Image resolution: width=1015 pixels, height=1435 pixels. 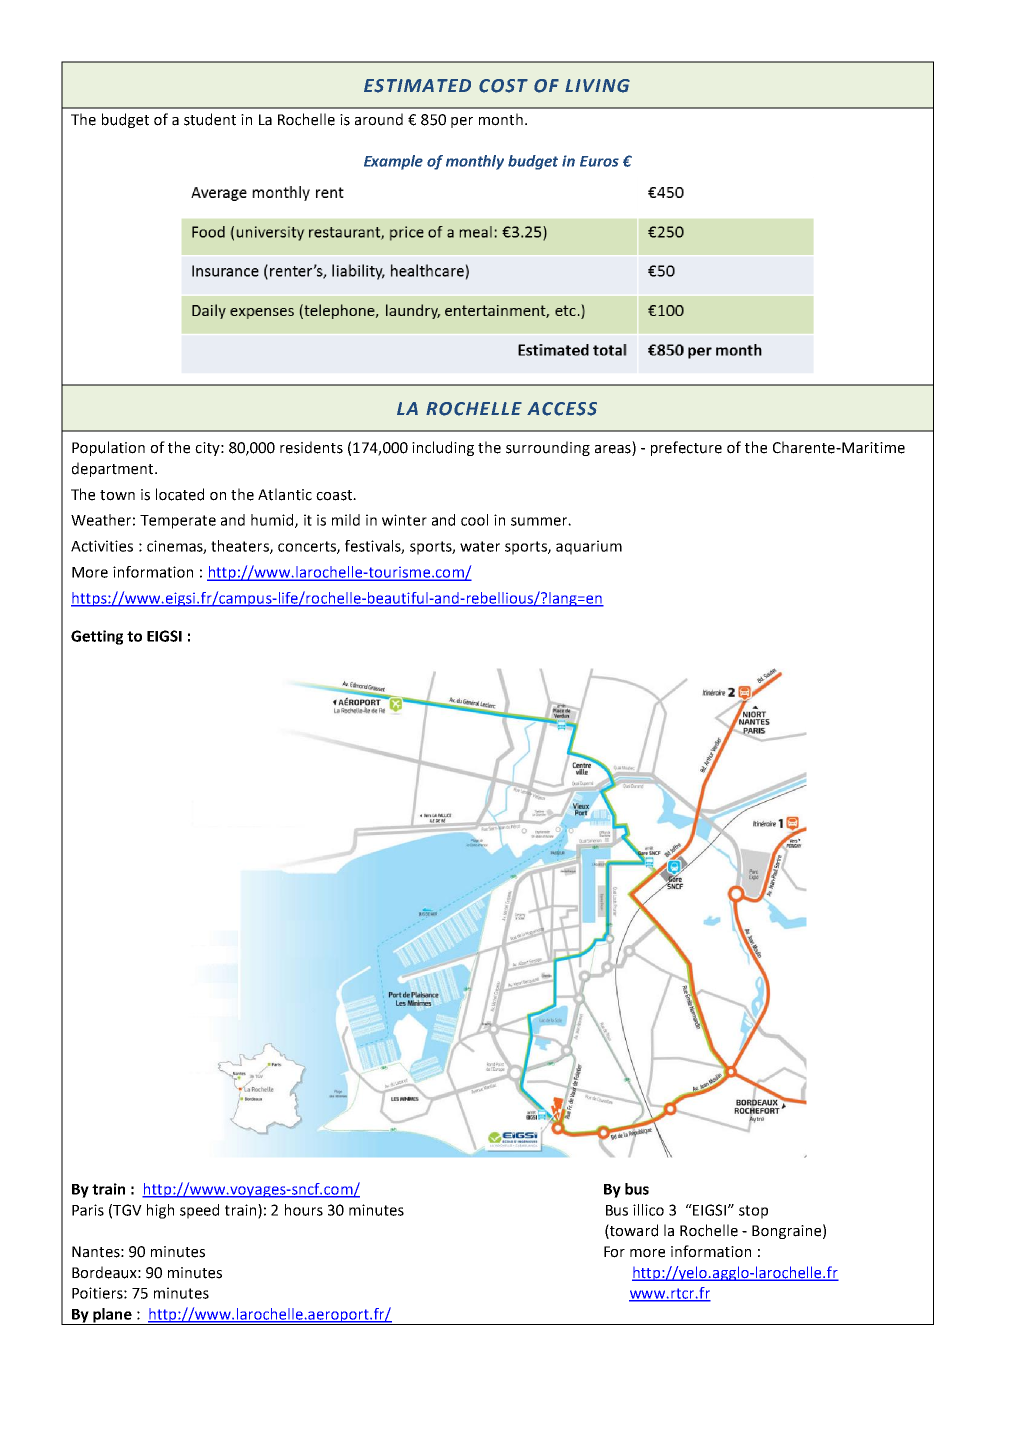 I want to click on high, so click(x=160, y=1211).
